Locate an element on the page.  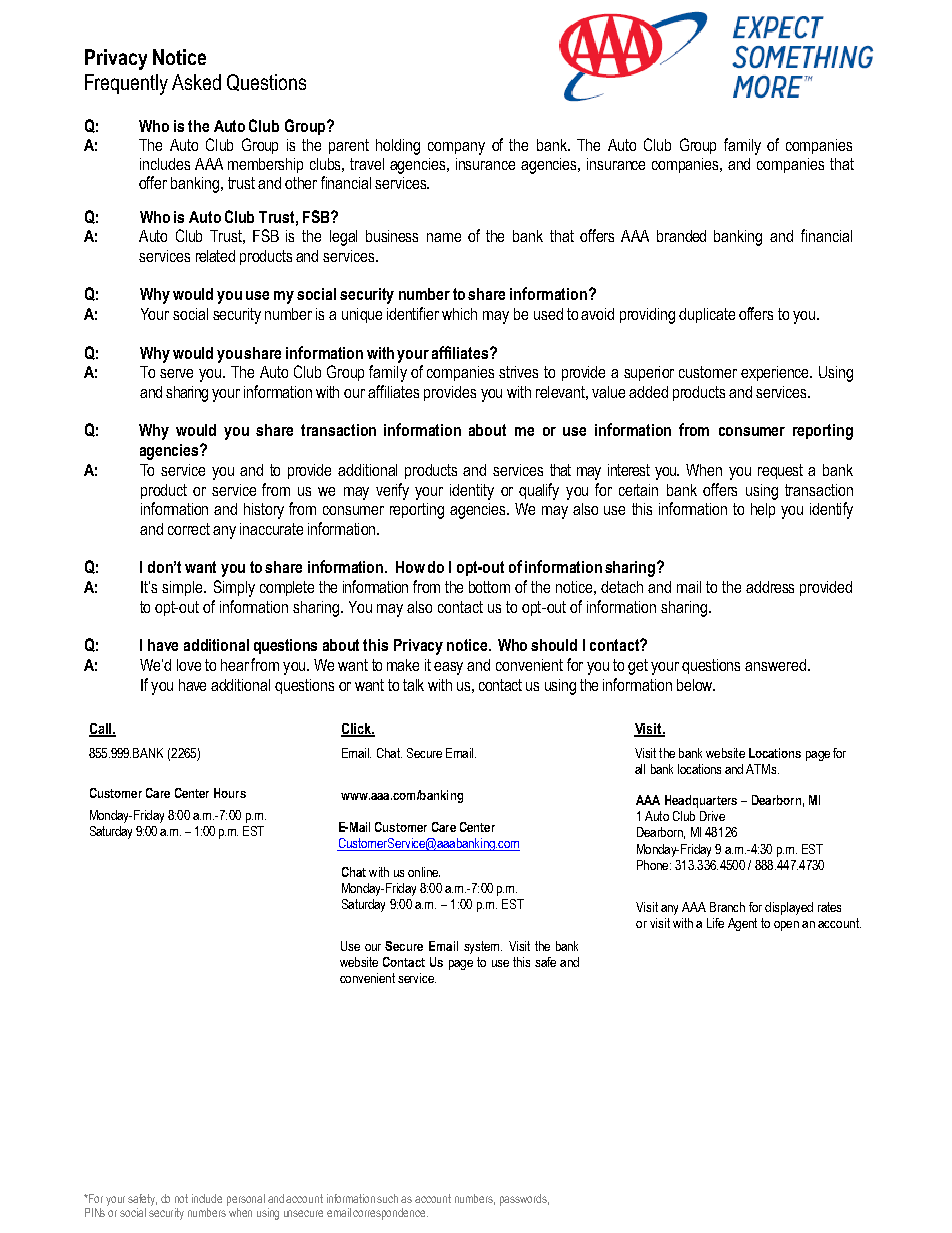
Hours is located at coordinates (230, 793).
